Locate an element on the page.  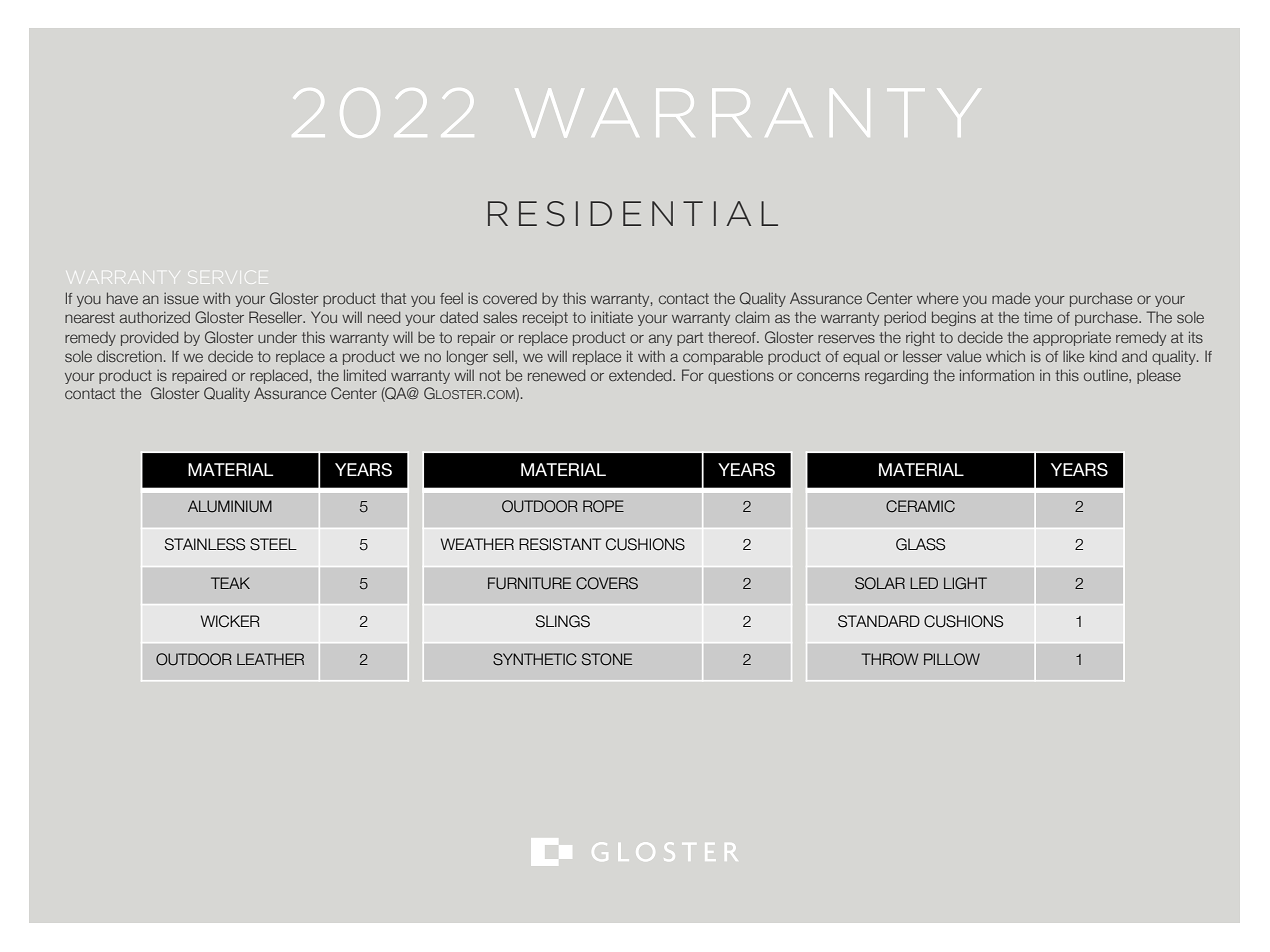
limited is located at coordinates (365, 375).
